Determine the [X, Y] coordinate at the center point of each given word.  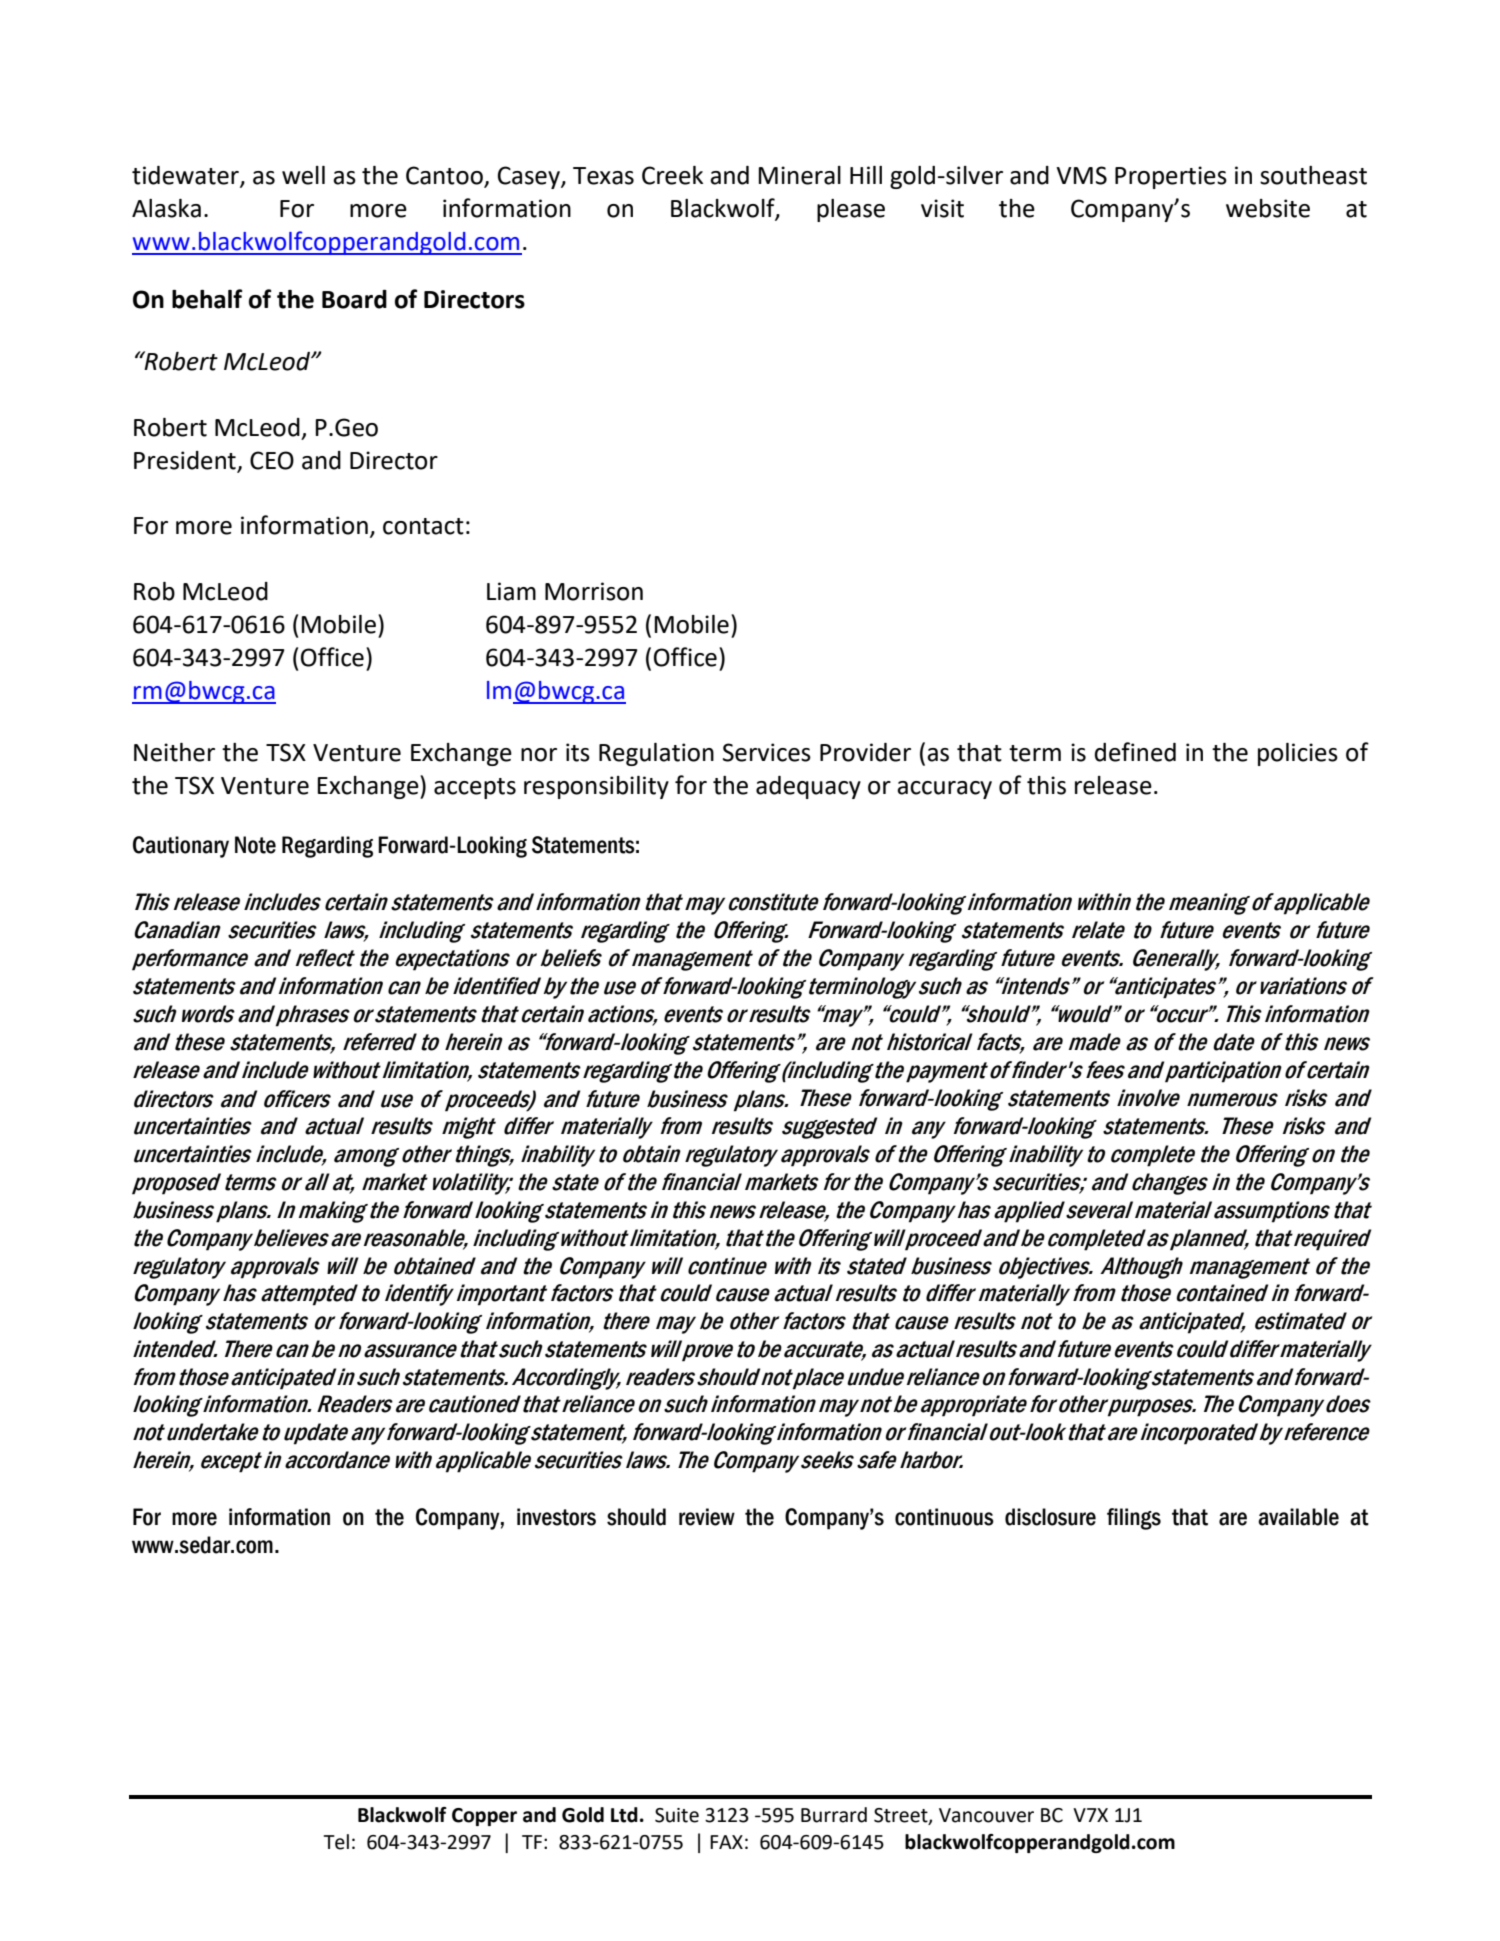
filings [1134, 1519]
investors [556, 1517]
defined [1135, 752]
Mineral [799, 175]
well [303, 175]
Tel [336, 1842]
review [707, 1517]
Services [767, 752]
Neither [174, 752]
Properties [1171, 177]
